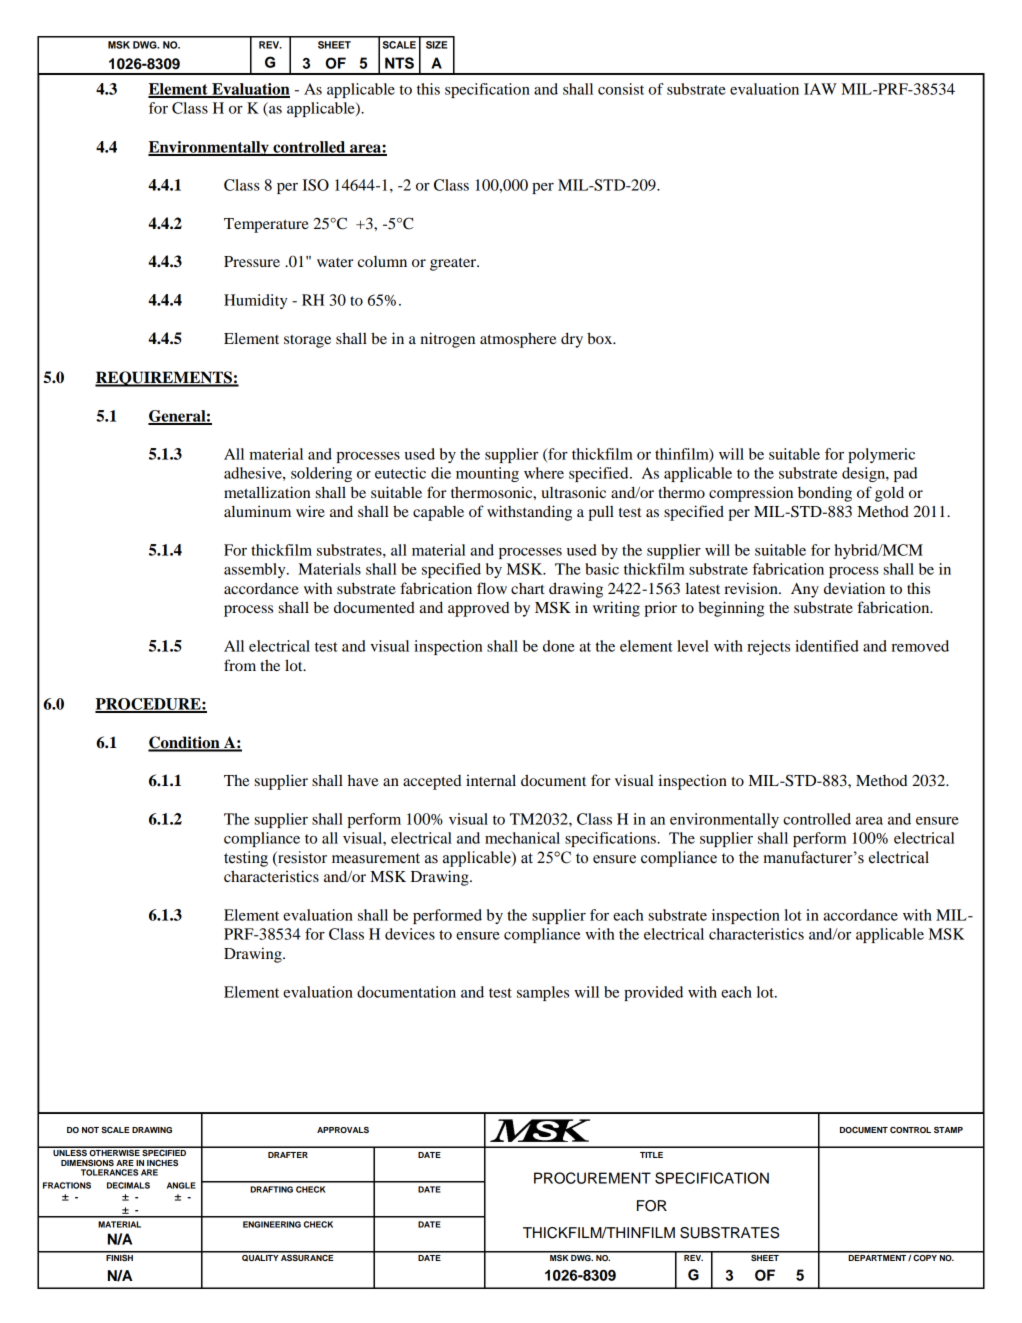  I want to click on ANGLE, so click(181, 1185).
